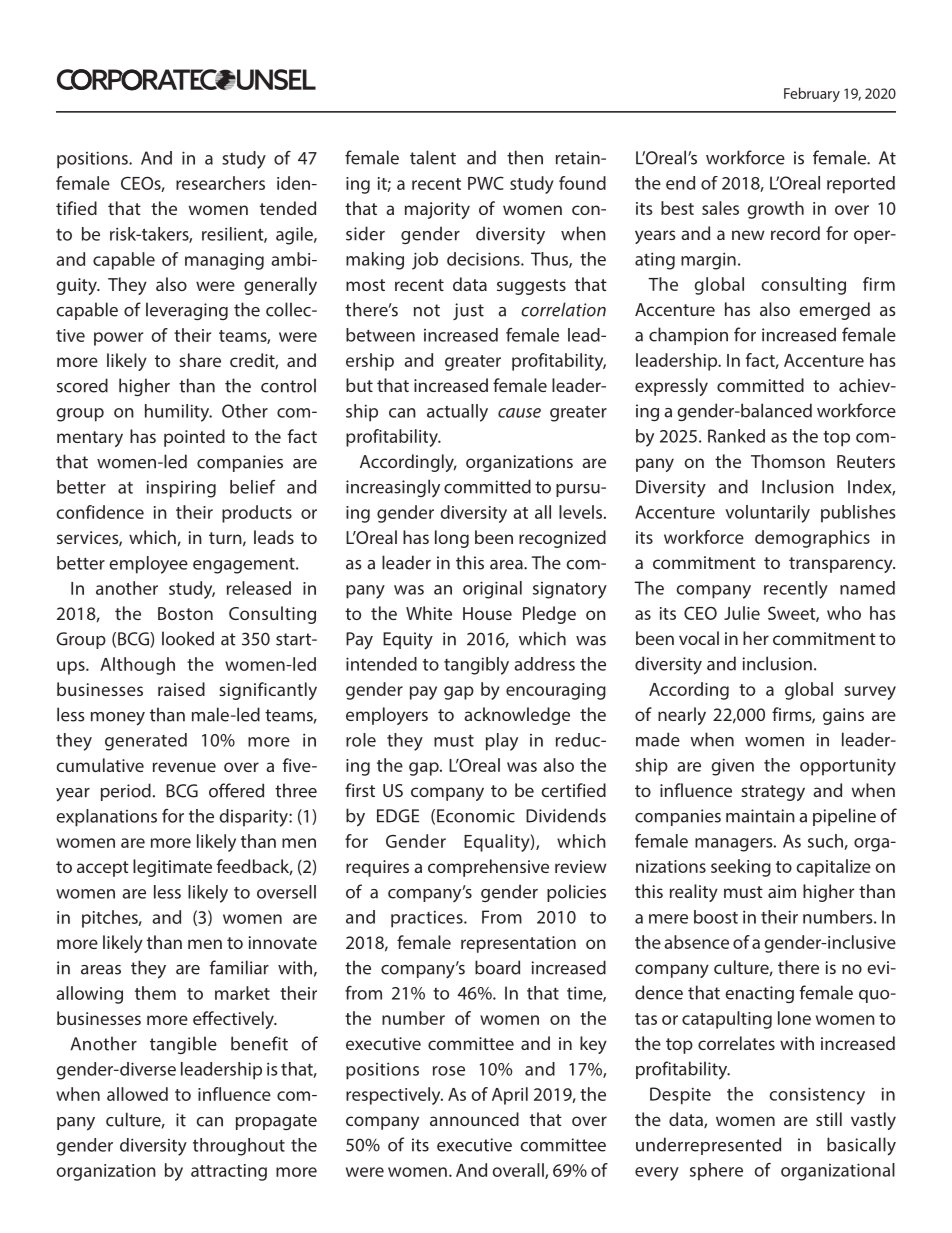 The height and width of the page is (1233, 952). Describe the element at coordinates (476, 816) in the page. I see `Economic` at that location.
